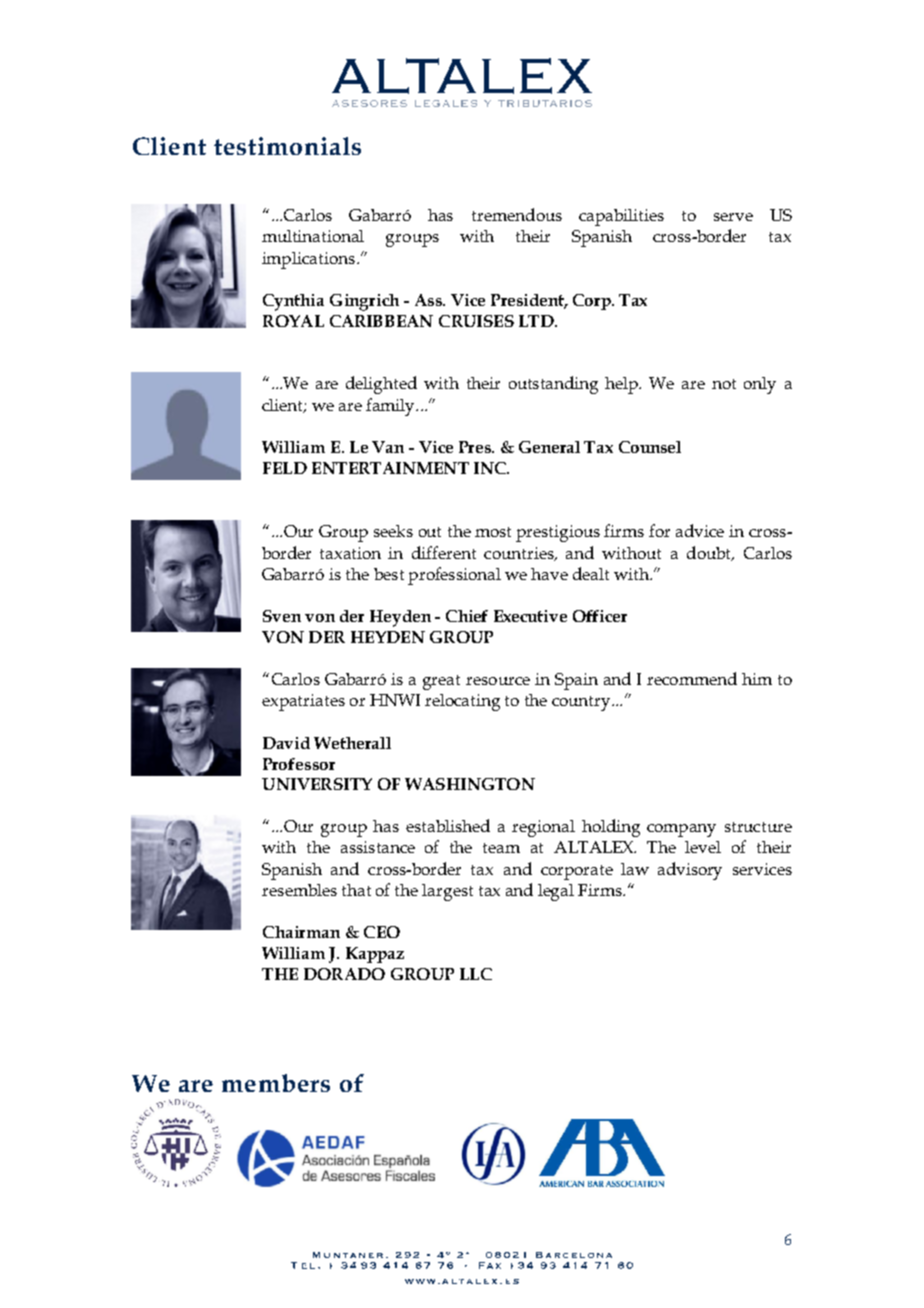  I want to click on serve, so click(733, 217).
